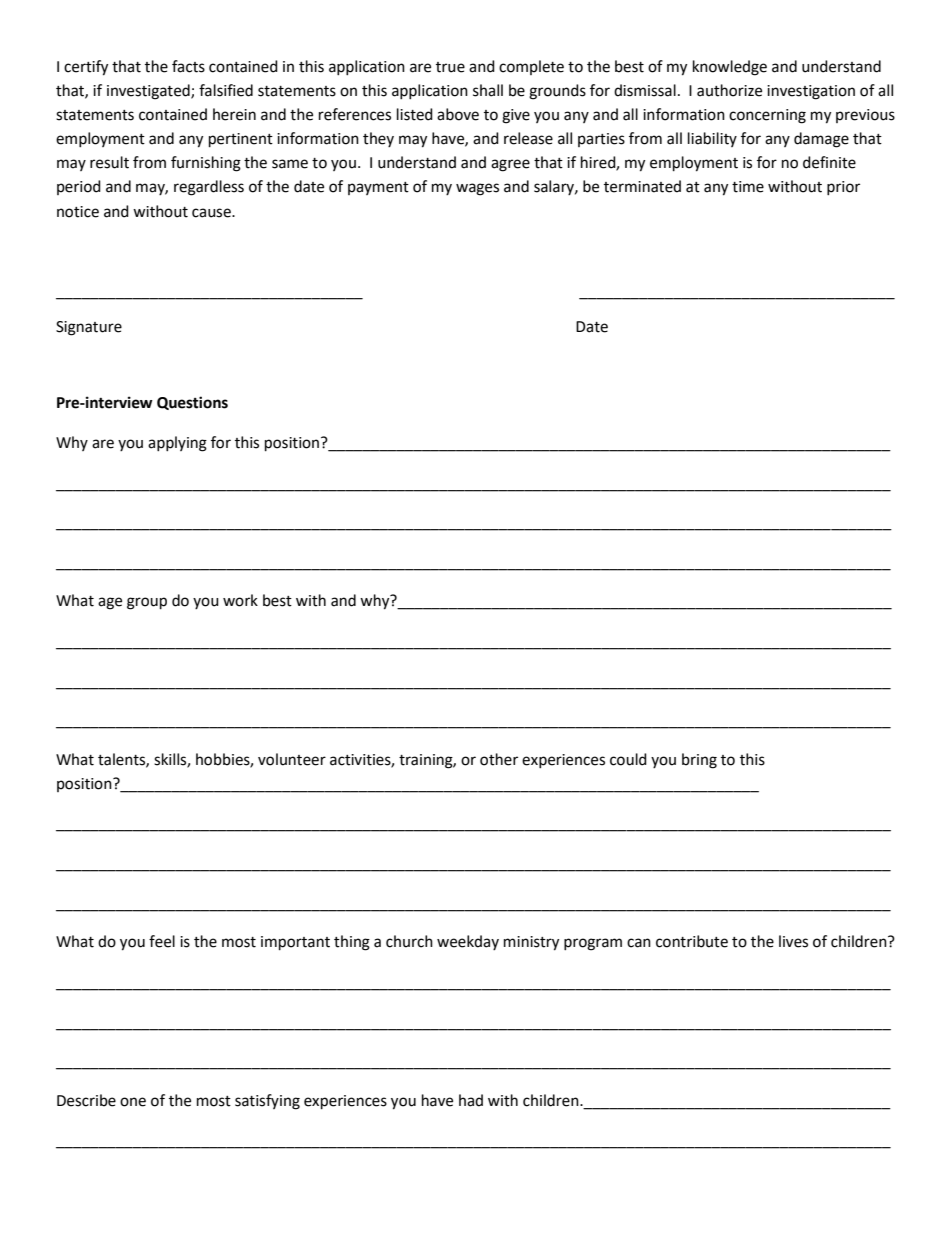 The width and height of the image is (952, 1233). What do you see at coordinates (292, 759) in the image?
I see `volunteer` at bounding box center [292, 759].
